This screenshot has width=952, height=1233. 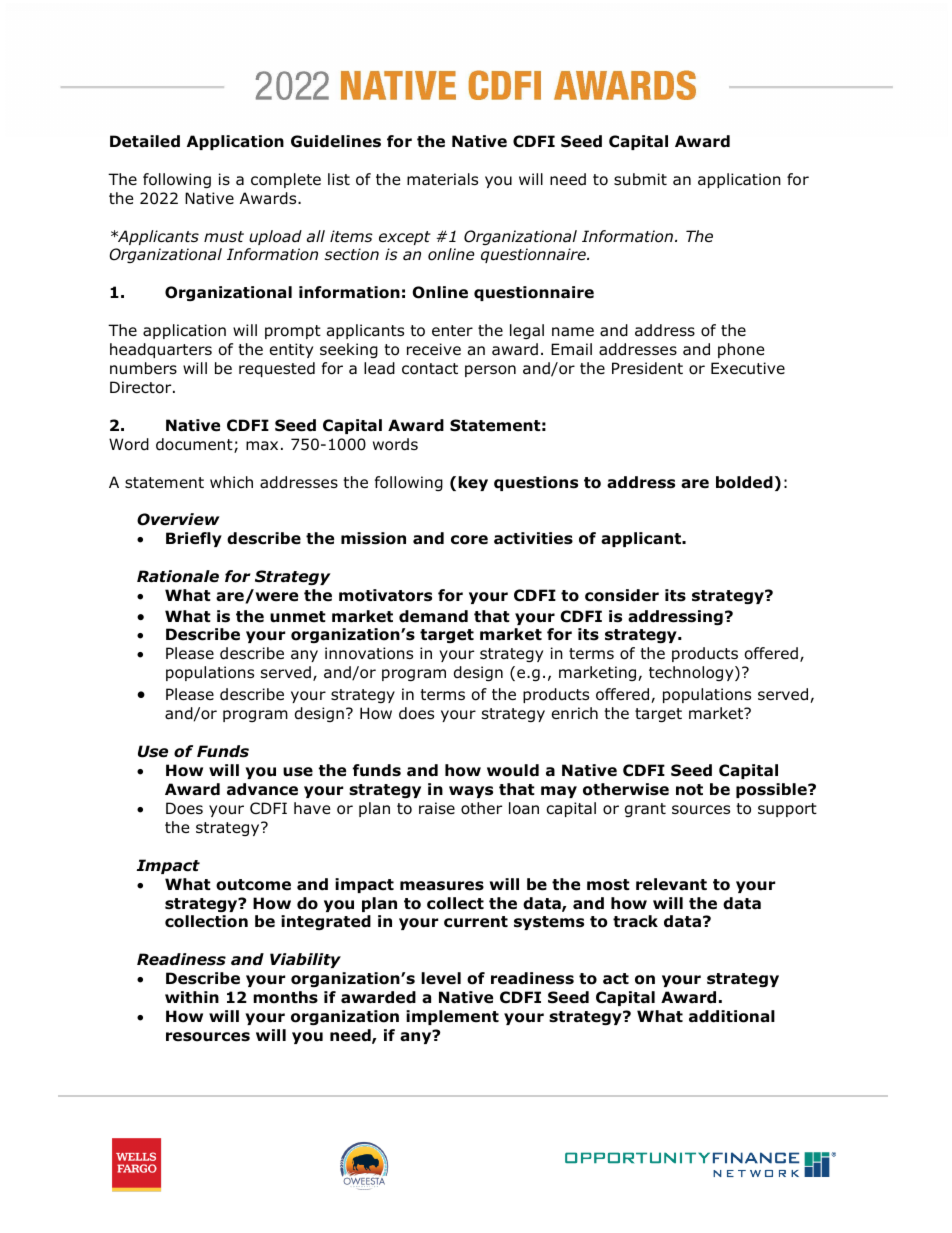 I want to click on core, so click(x=469, y=540).
